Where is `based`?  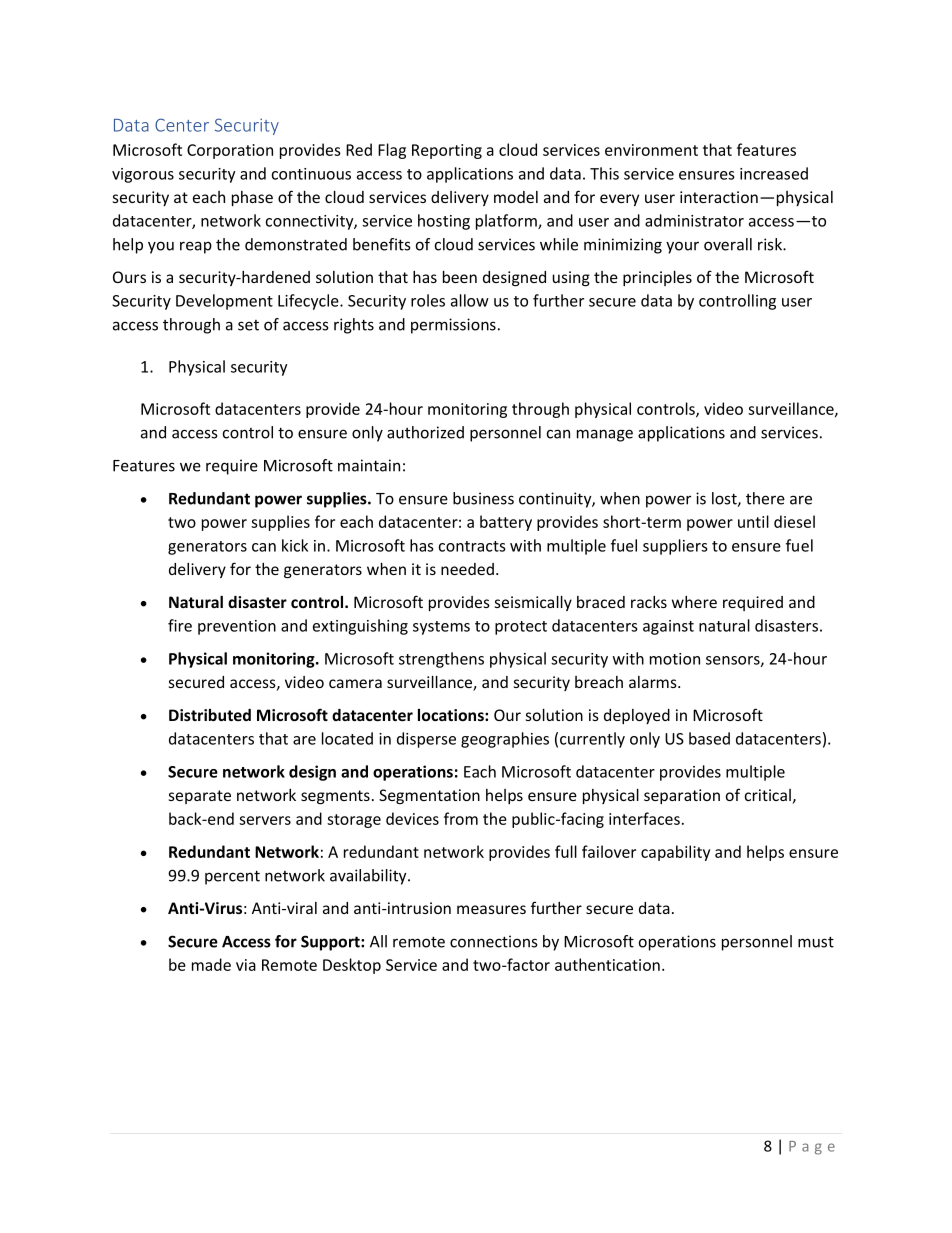
based is located at coordinates (709, 738).
